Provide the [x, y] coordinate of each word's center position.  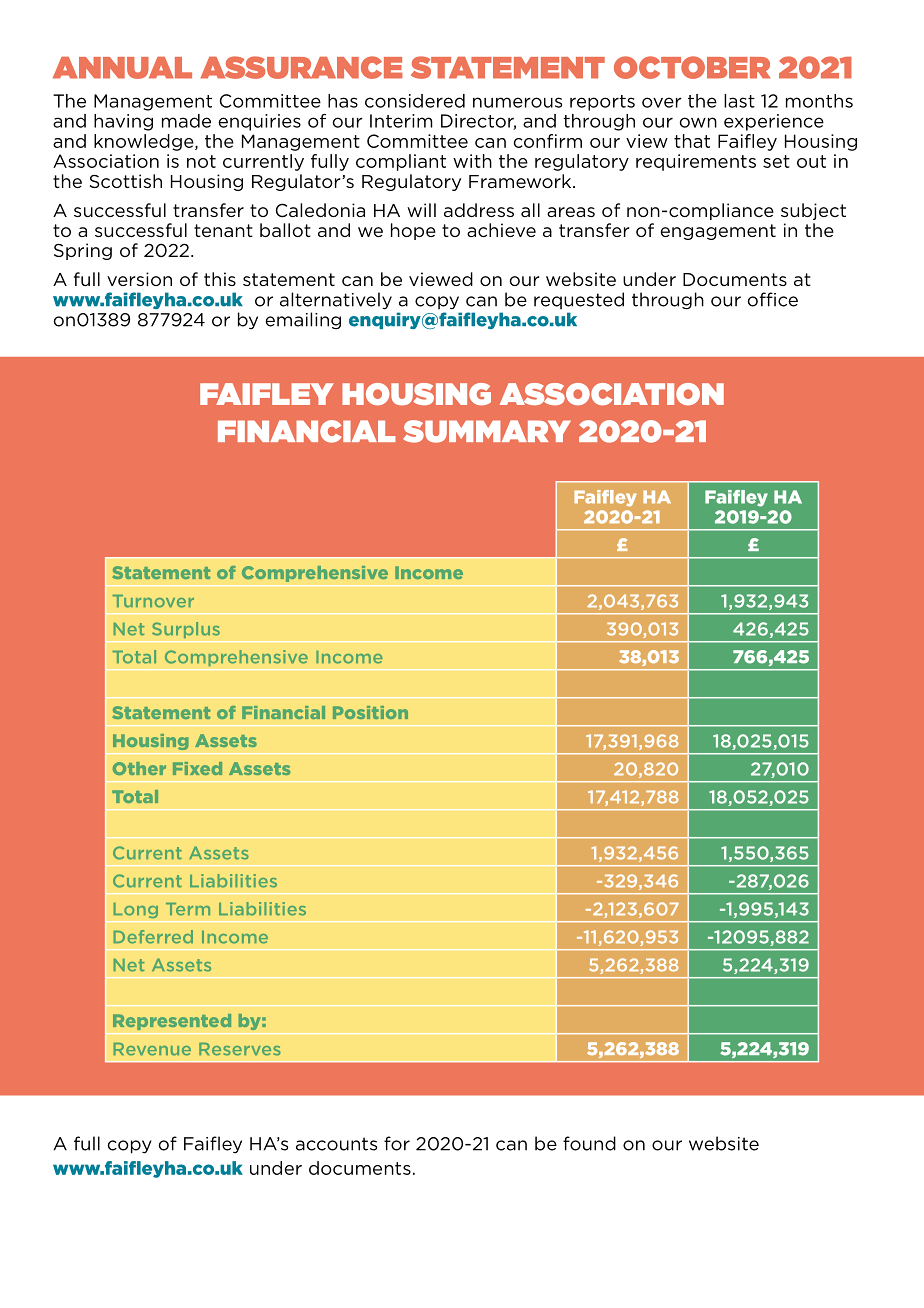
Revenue [152, 1049]
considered [415, 101]
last [739, 101]
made [186, 121]
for [397, 1143]
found [589, 1143]
